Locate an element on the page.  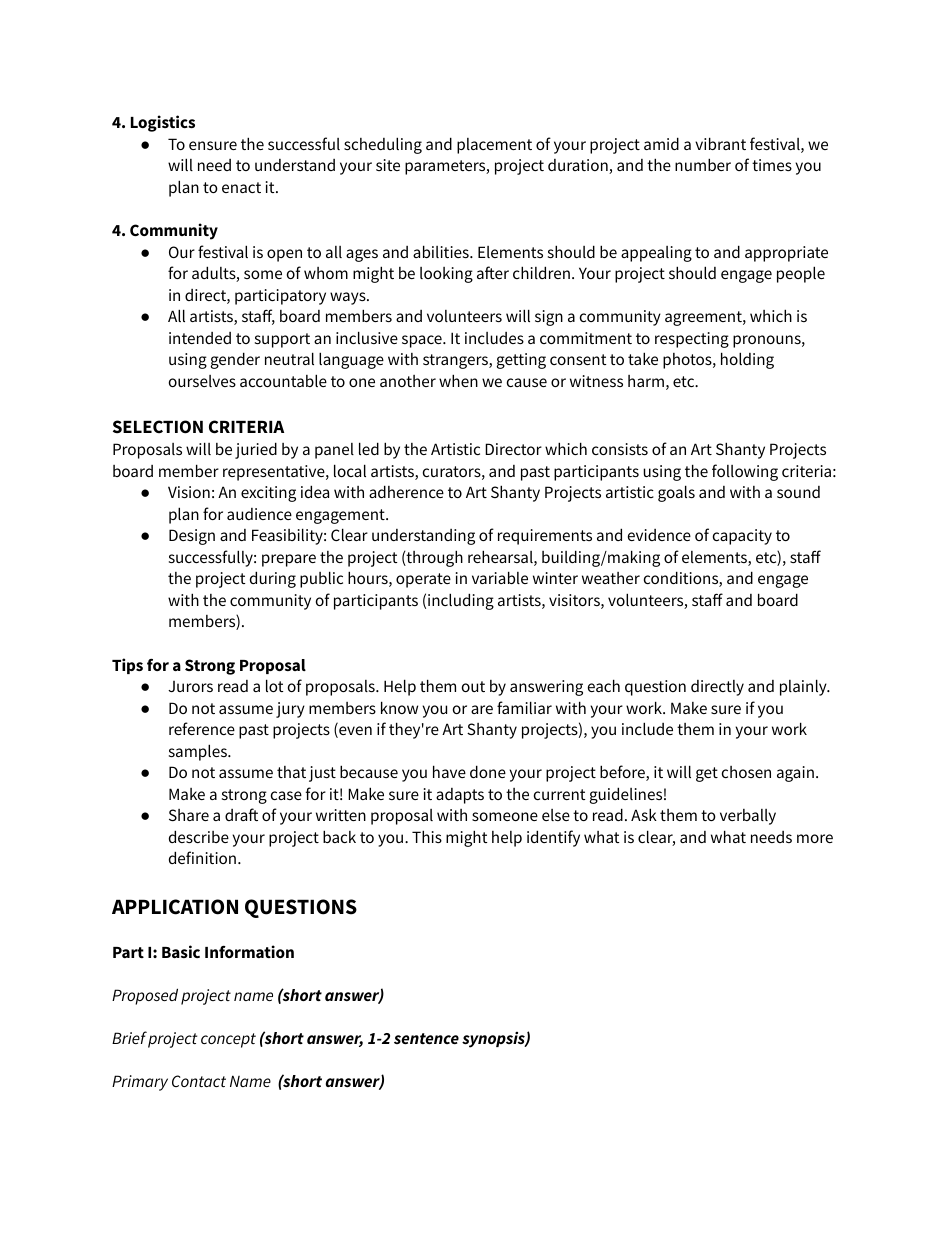
sentence is located at coordinates (426, 1038).
